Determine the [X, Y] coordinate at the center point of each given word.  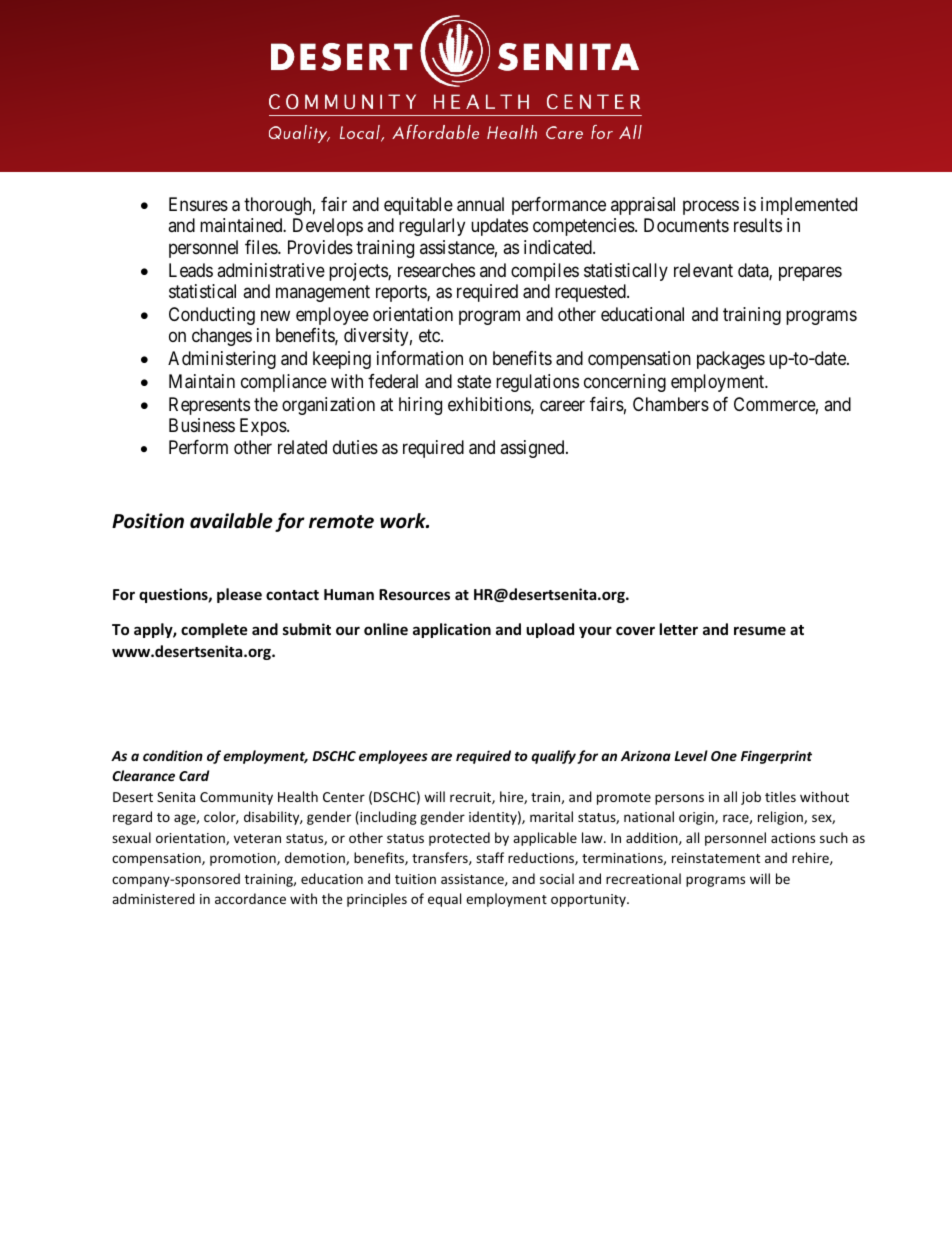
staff [490, 857]
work [404, 521]
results [758, 225]
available [231, 521]
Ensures [198, 204]
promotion [244, 859]
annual [480, 204]
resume [760, 630]
